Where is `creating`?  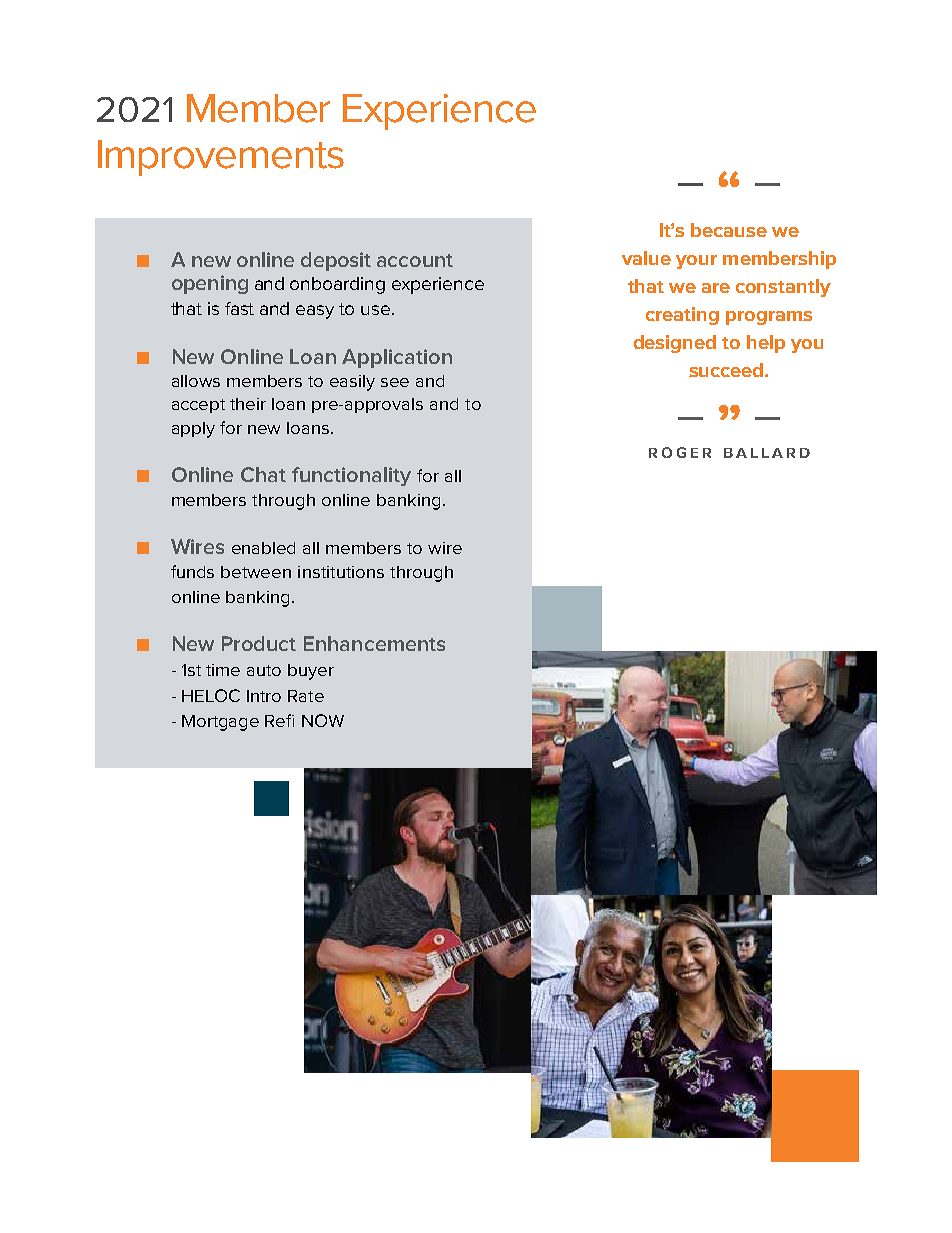 creating is located at coordinates (682, 316).
